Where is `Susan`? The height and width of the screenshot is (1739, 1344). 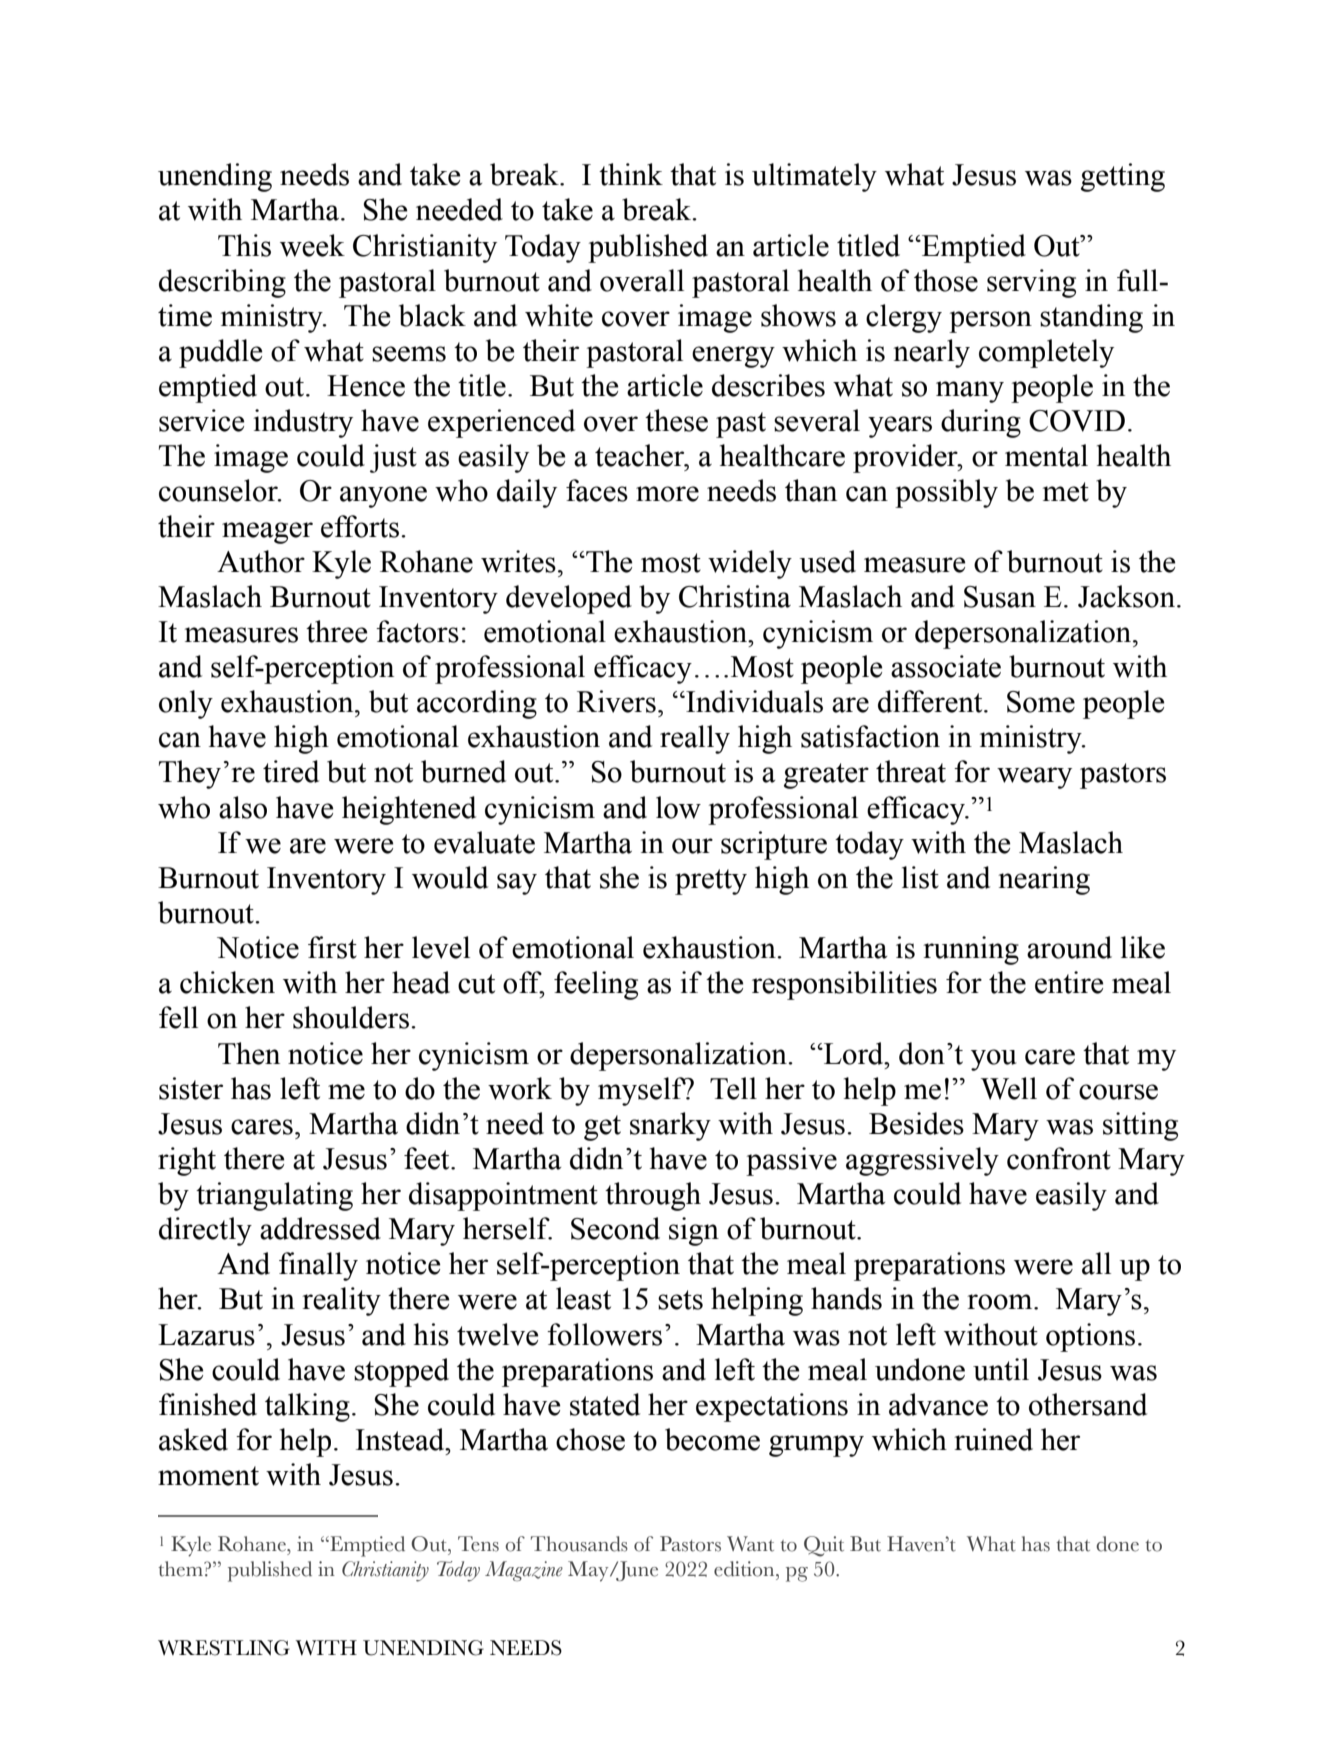
Susan is located at coordinates (1000, 597).
